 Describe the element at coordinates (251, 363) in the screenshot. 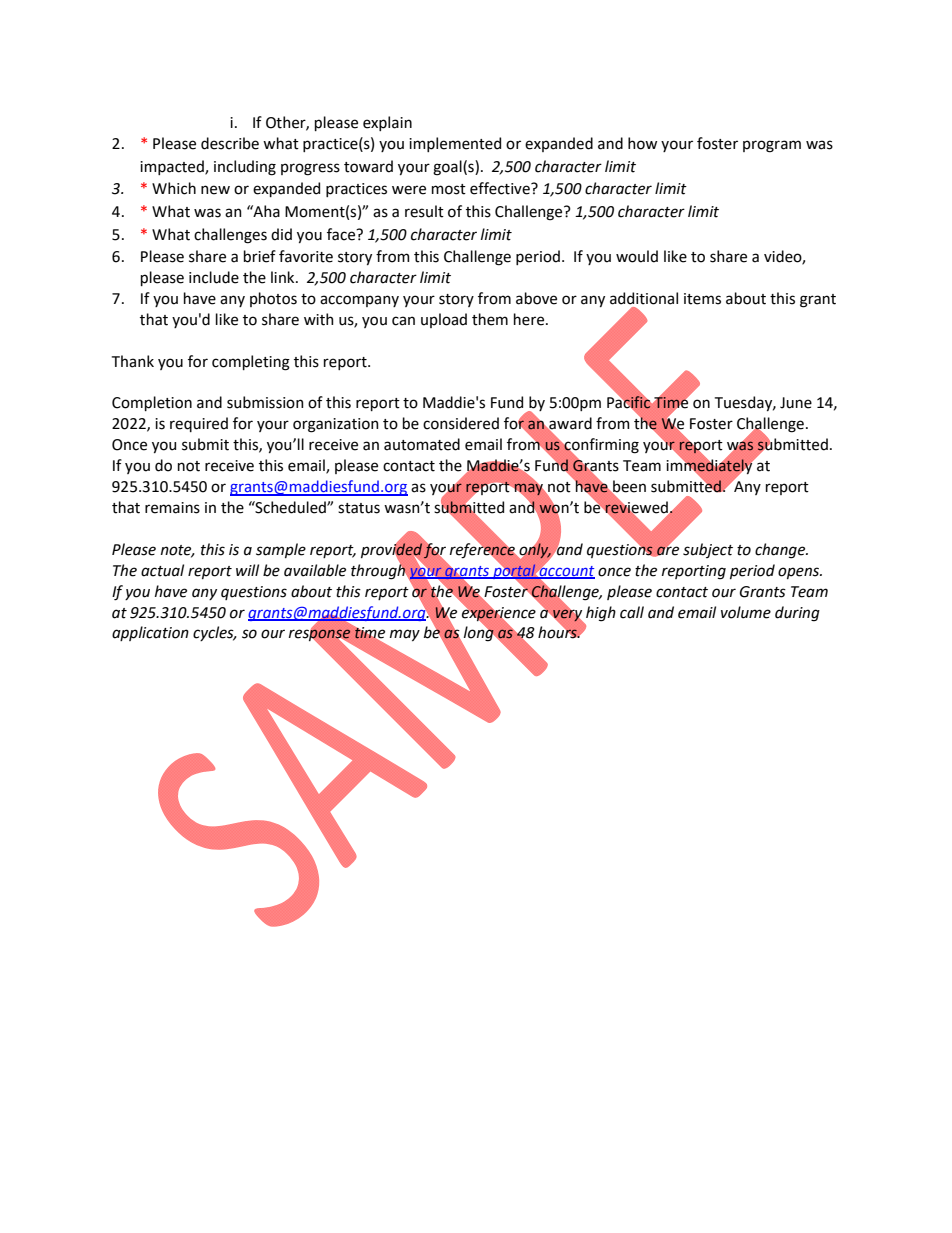

I see `completing` at that location.
